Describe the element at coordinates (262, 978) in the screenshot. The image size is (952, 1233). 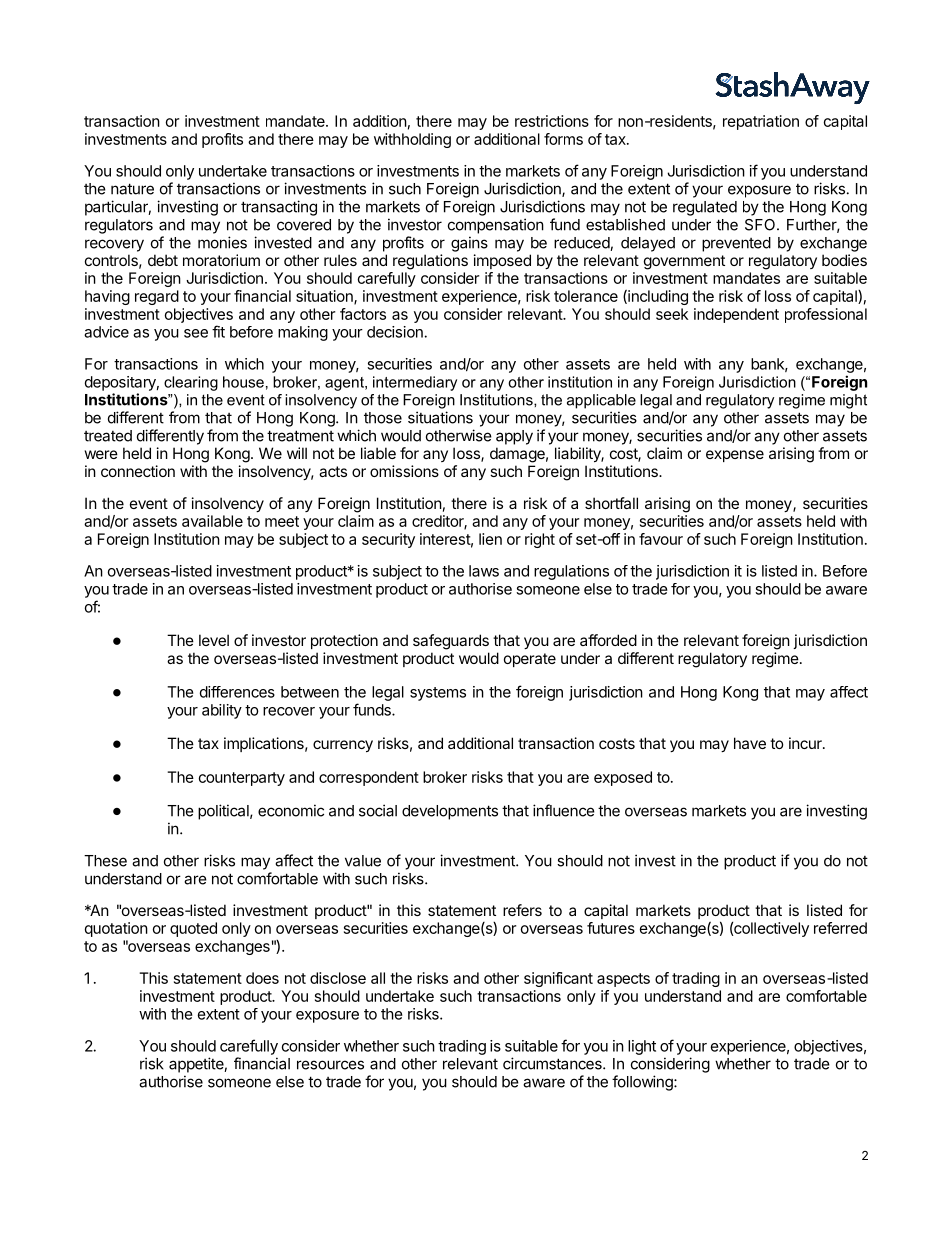
I see `does` at that location.
